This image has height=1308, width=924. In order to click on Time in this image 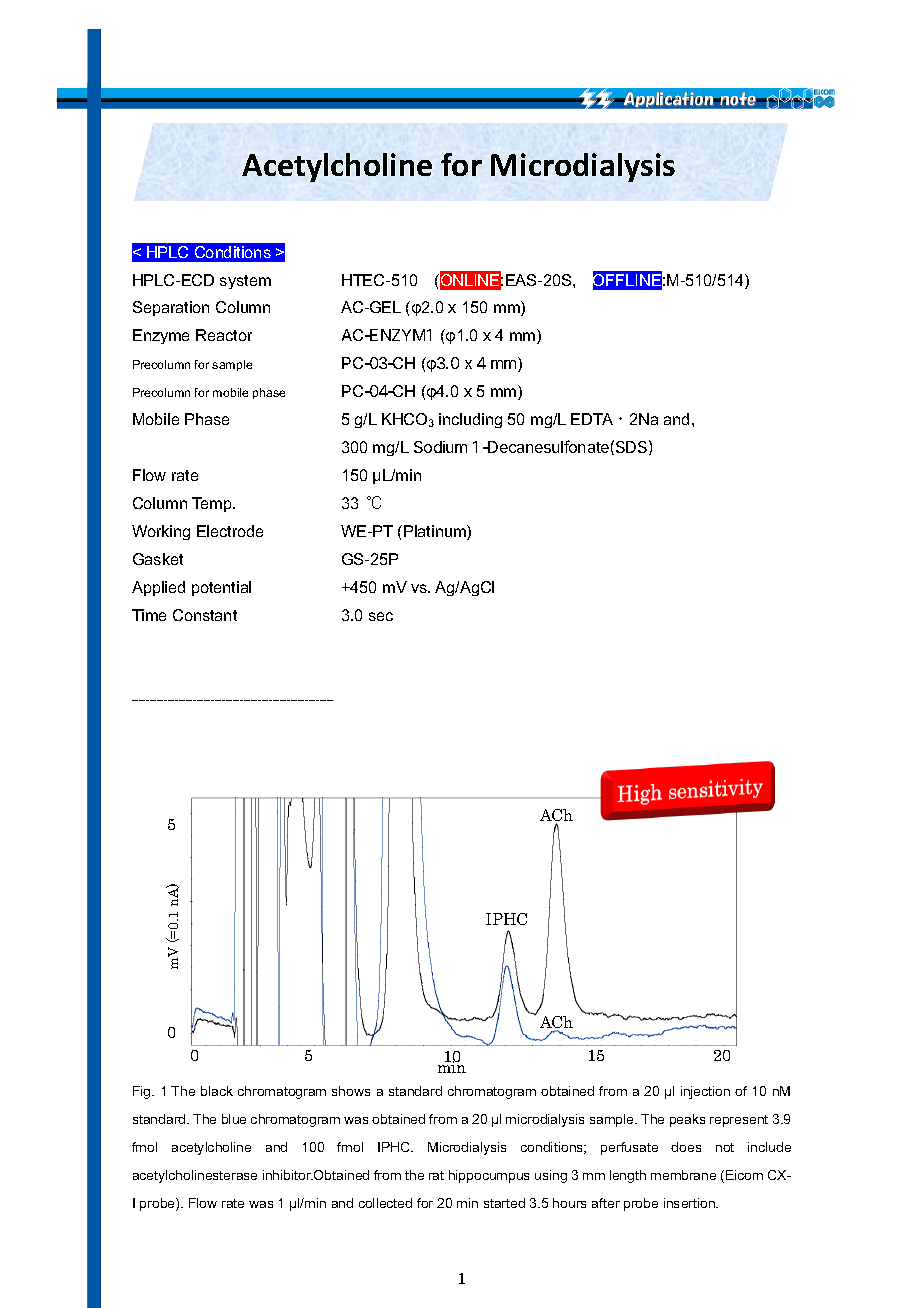, I will do `click(149, 615)`.
